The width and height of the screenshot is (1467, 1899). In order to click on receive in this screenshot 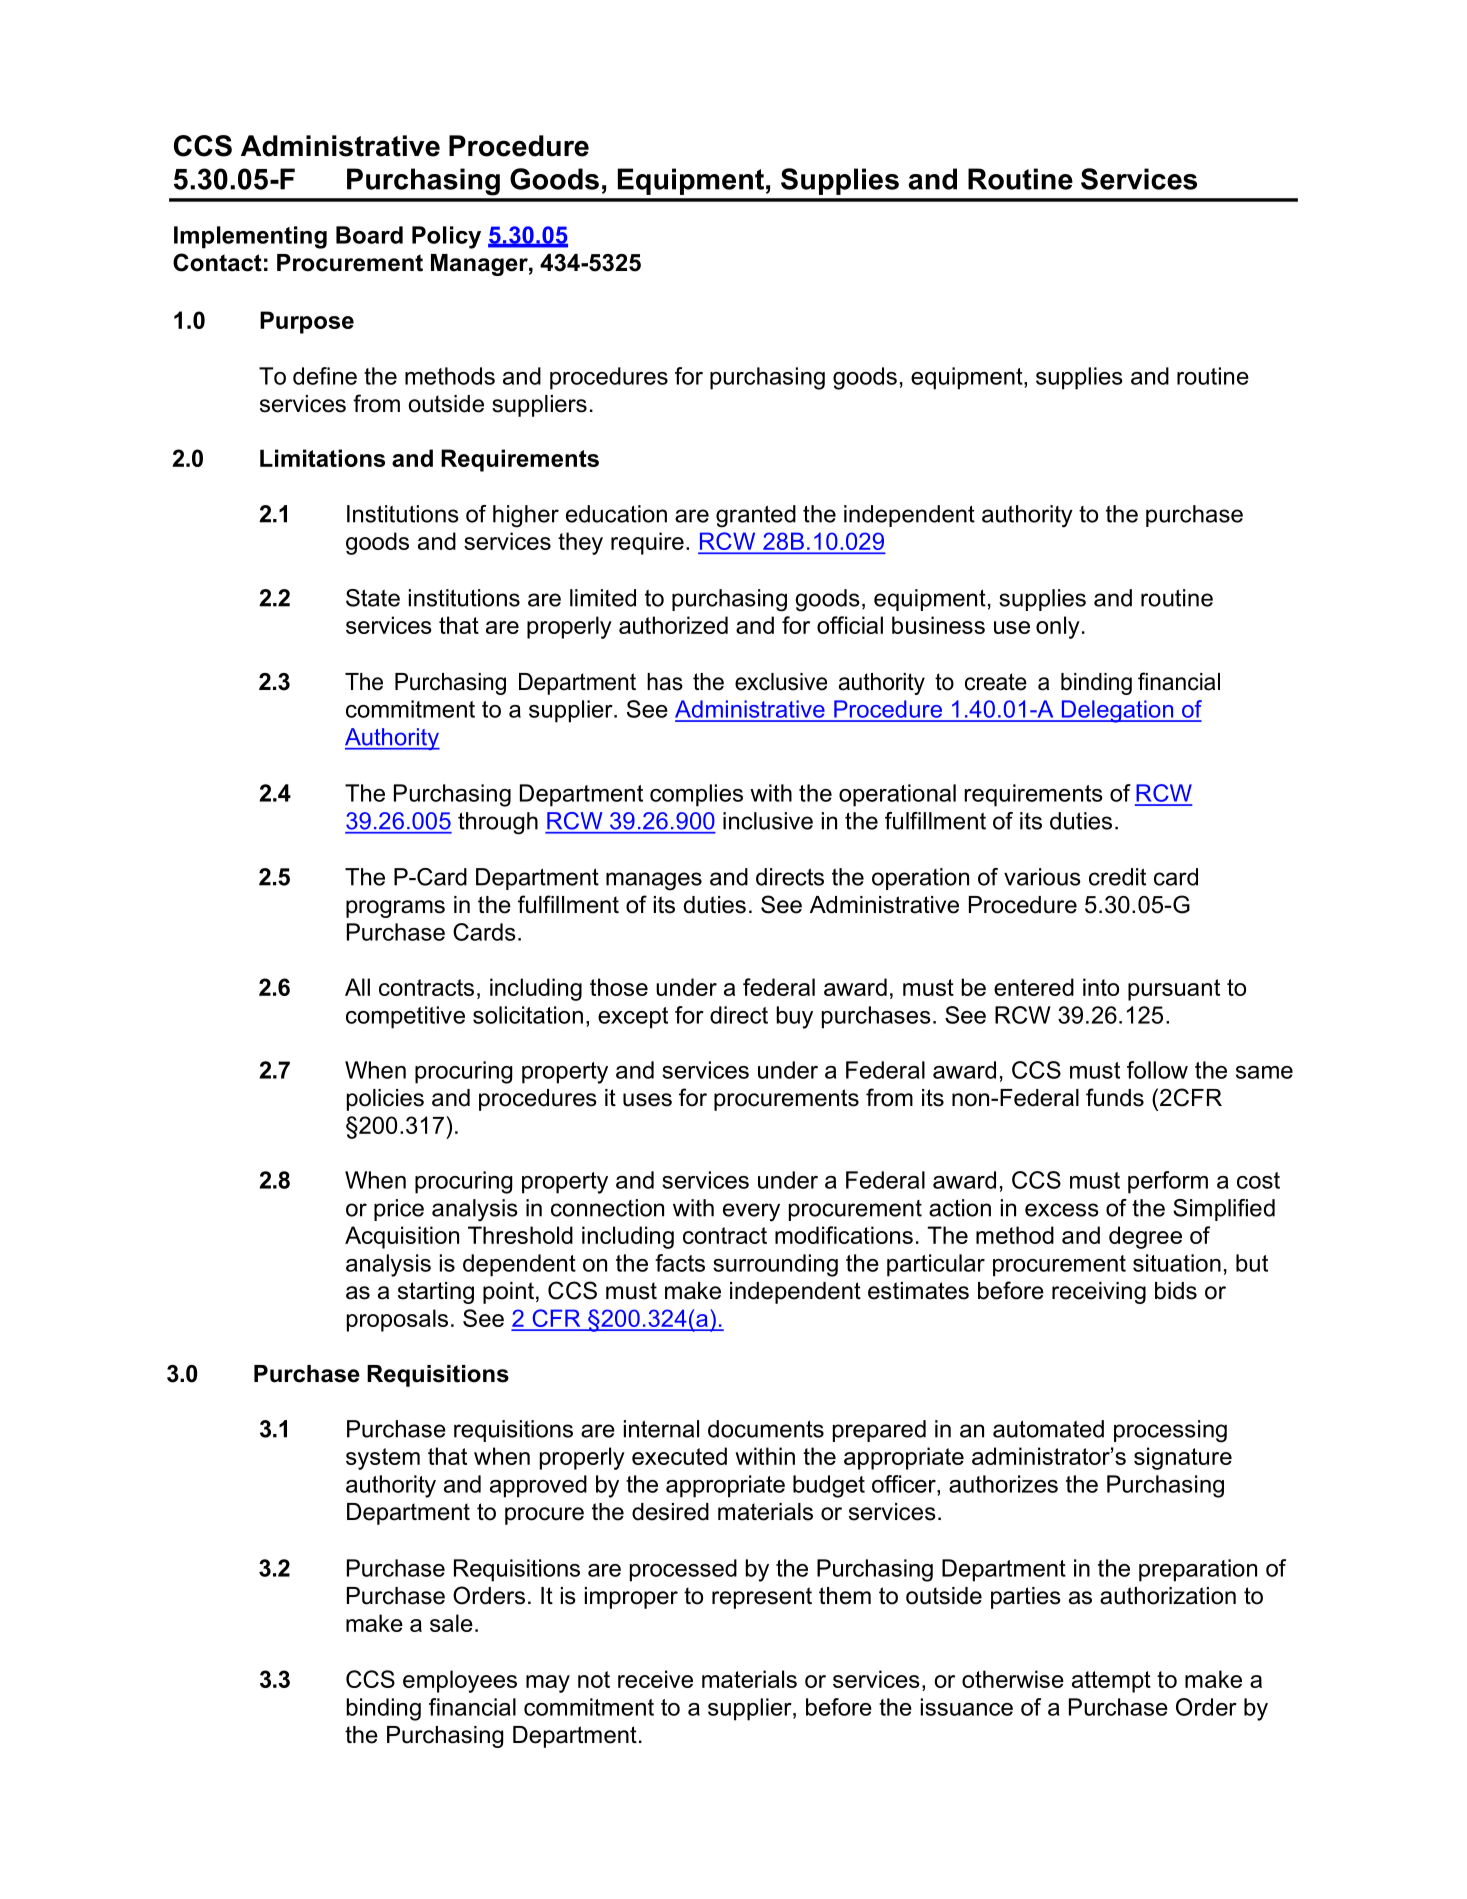, I will do `click(655, 1679)`.
